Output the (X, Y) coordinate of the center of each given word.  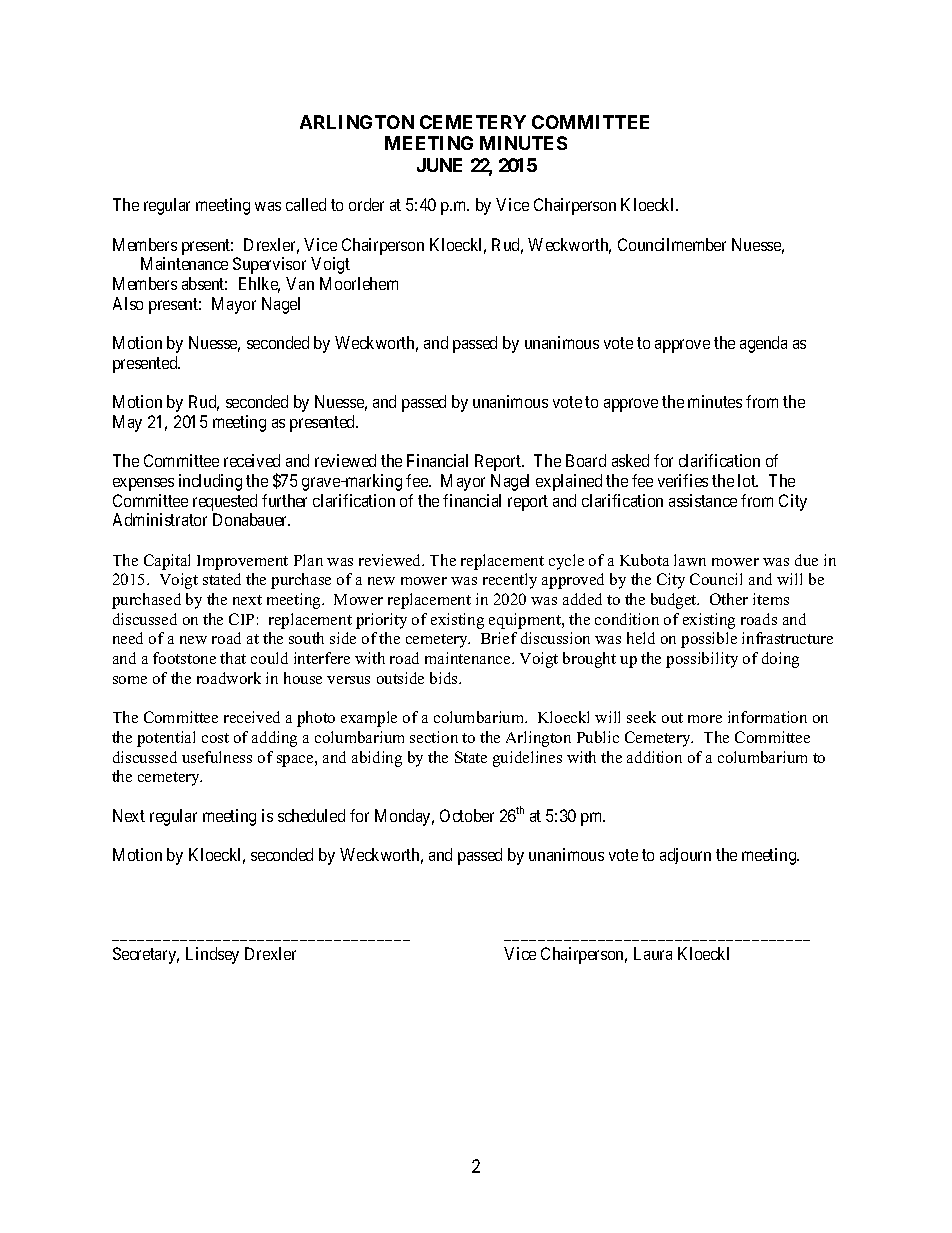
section (434, 737)
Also (128, 303)
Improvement (242, 562)
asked (630, 460)
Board (586, 460)
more (705, 719)
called (306, 204)
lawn (690, 560)
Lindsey (212, 955)
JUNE (439, 165)
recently (510, 581)
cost (215, 738)
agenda (763, 344)
